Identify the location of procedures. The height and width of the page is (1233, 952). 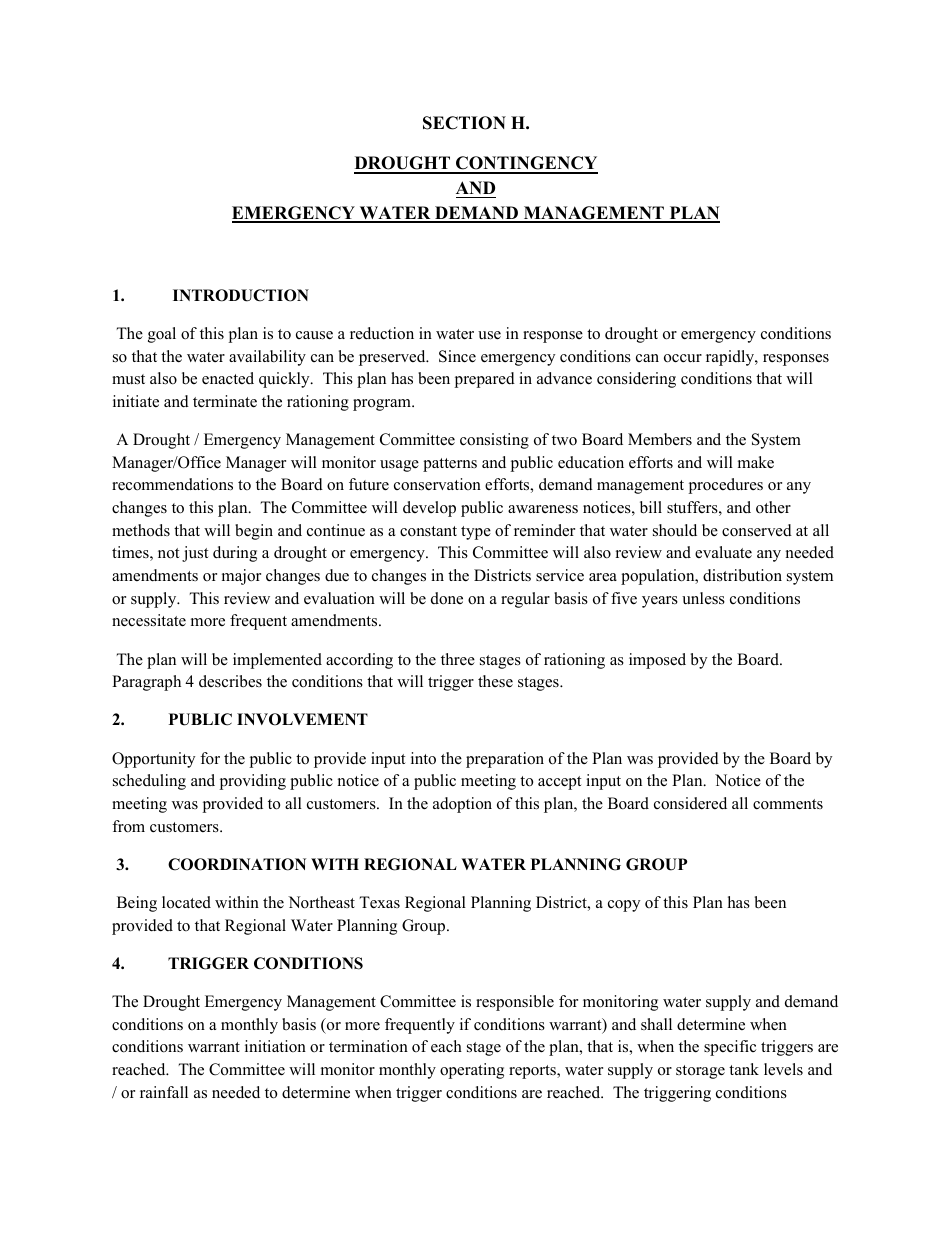
(725, 486).
